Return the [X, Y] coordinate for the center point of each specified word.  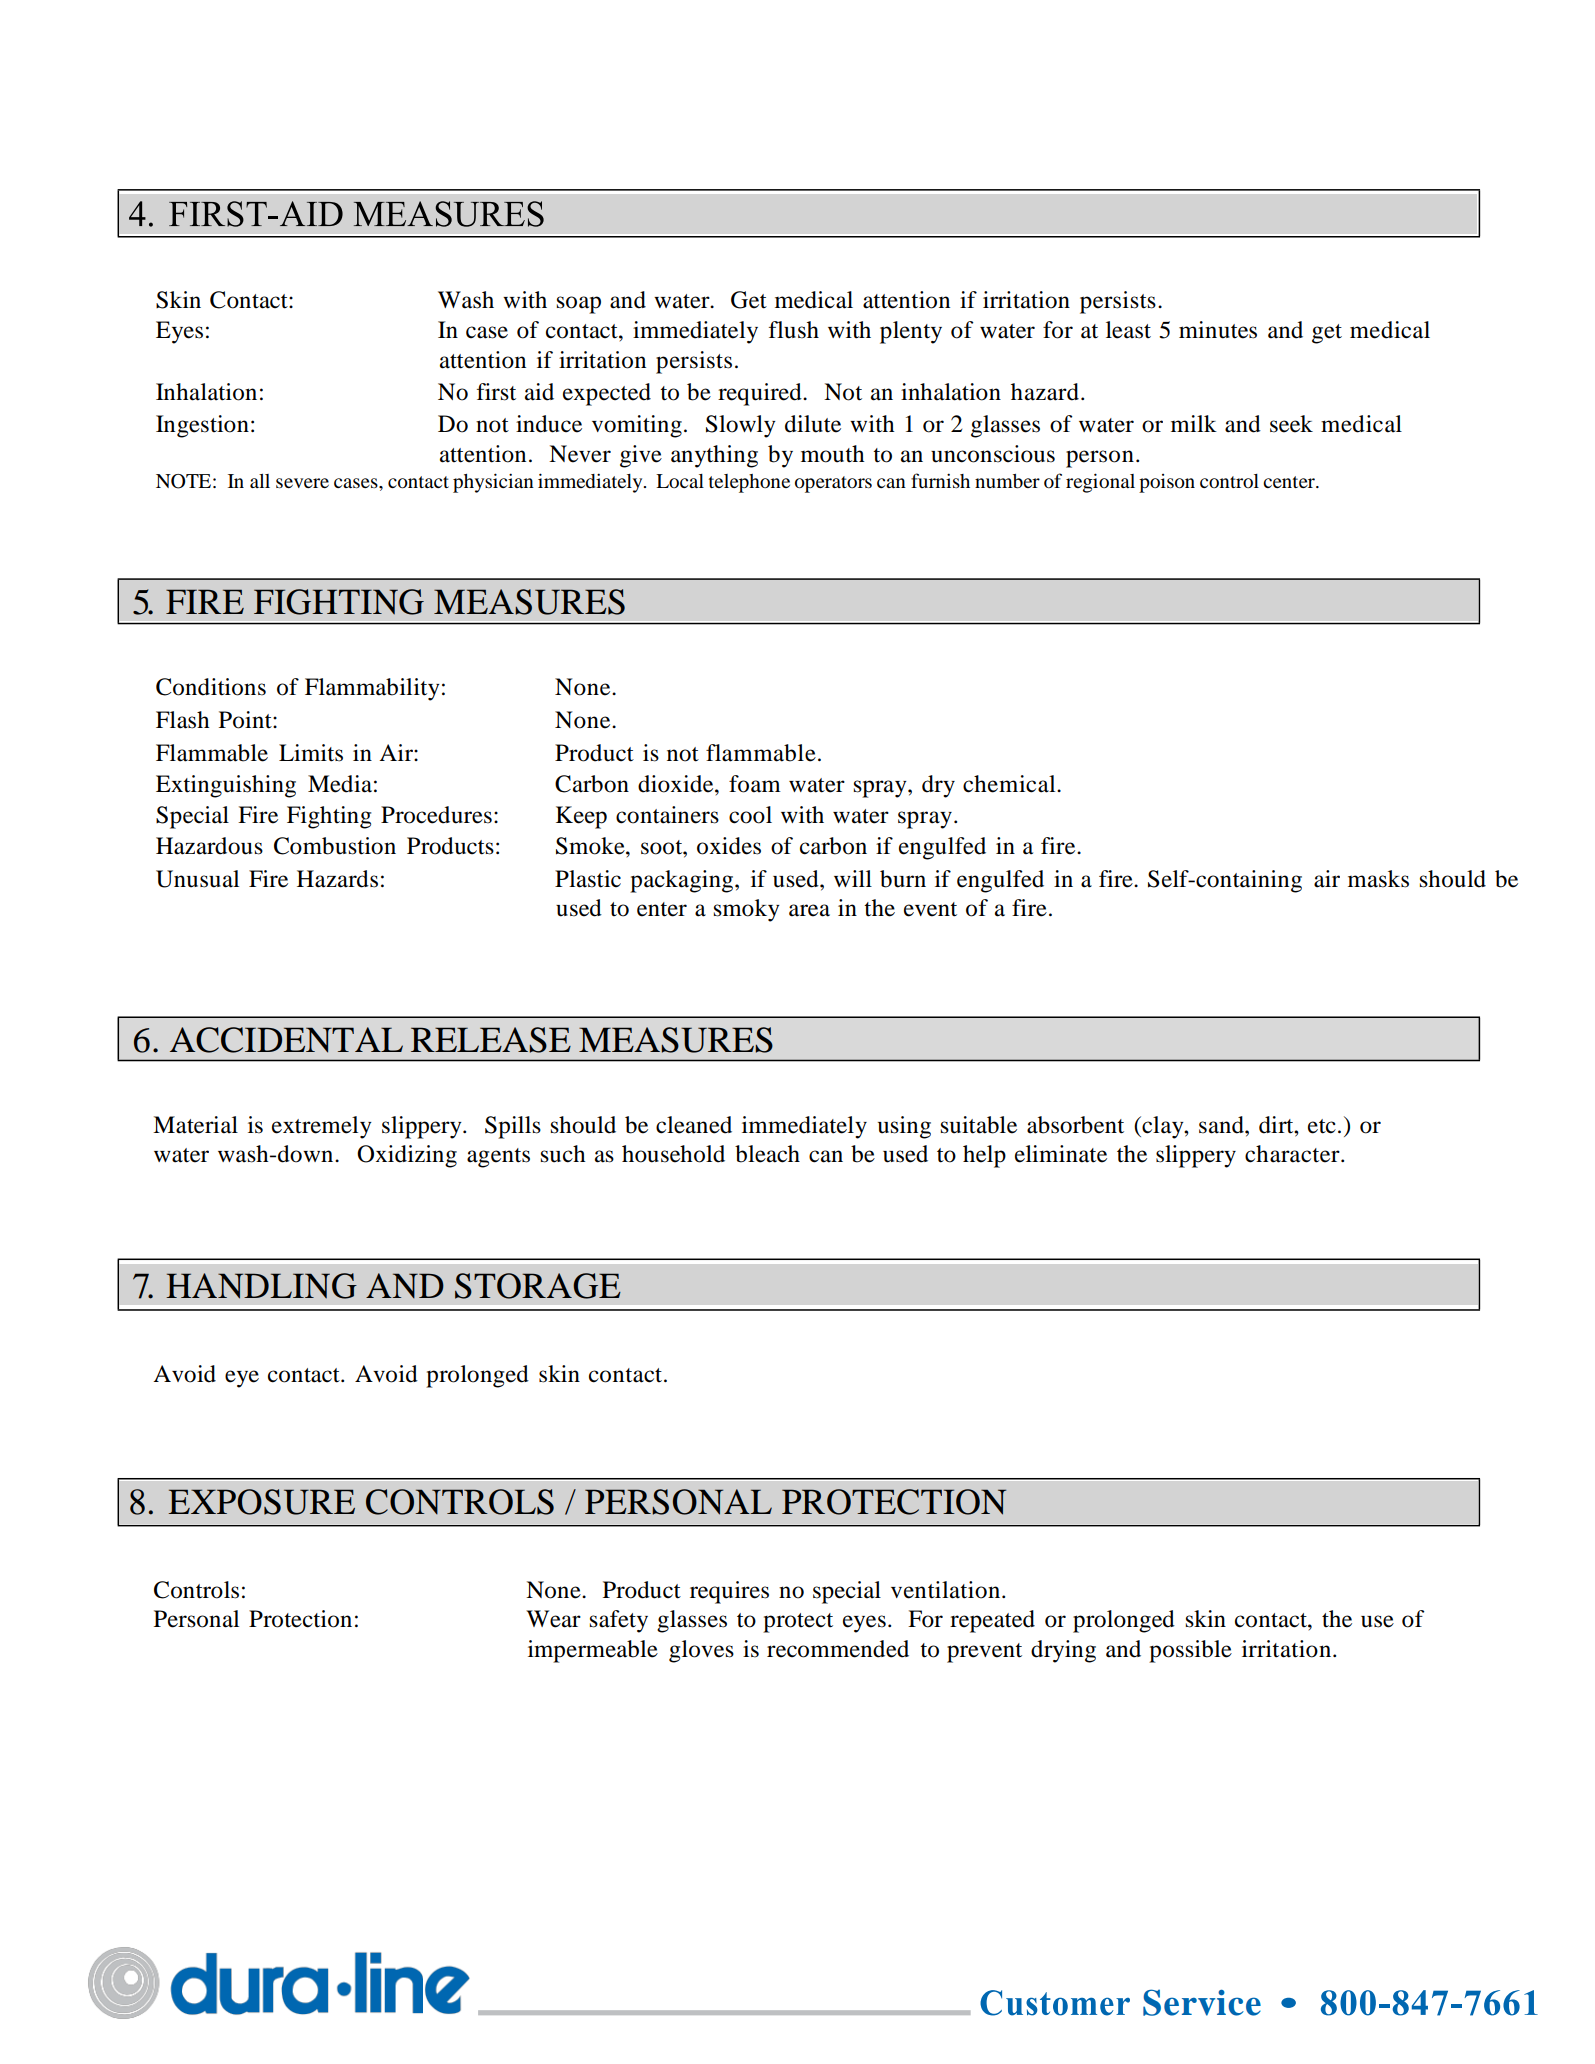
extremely [322, 1127]
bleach [767, 1154]
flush [794, 330]
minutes [1218, 330]
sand [1222, 1125]
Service [1202, 2002]
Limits [311, 753]
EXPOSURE [261, 1502]
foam [755, 784]
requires [729, 1592]
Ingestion [202, 426]
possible [1190, 1651]
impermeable [593, 1651]
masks [1378, 879]
